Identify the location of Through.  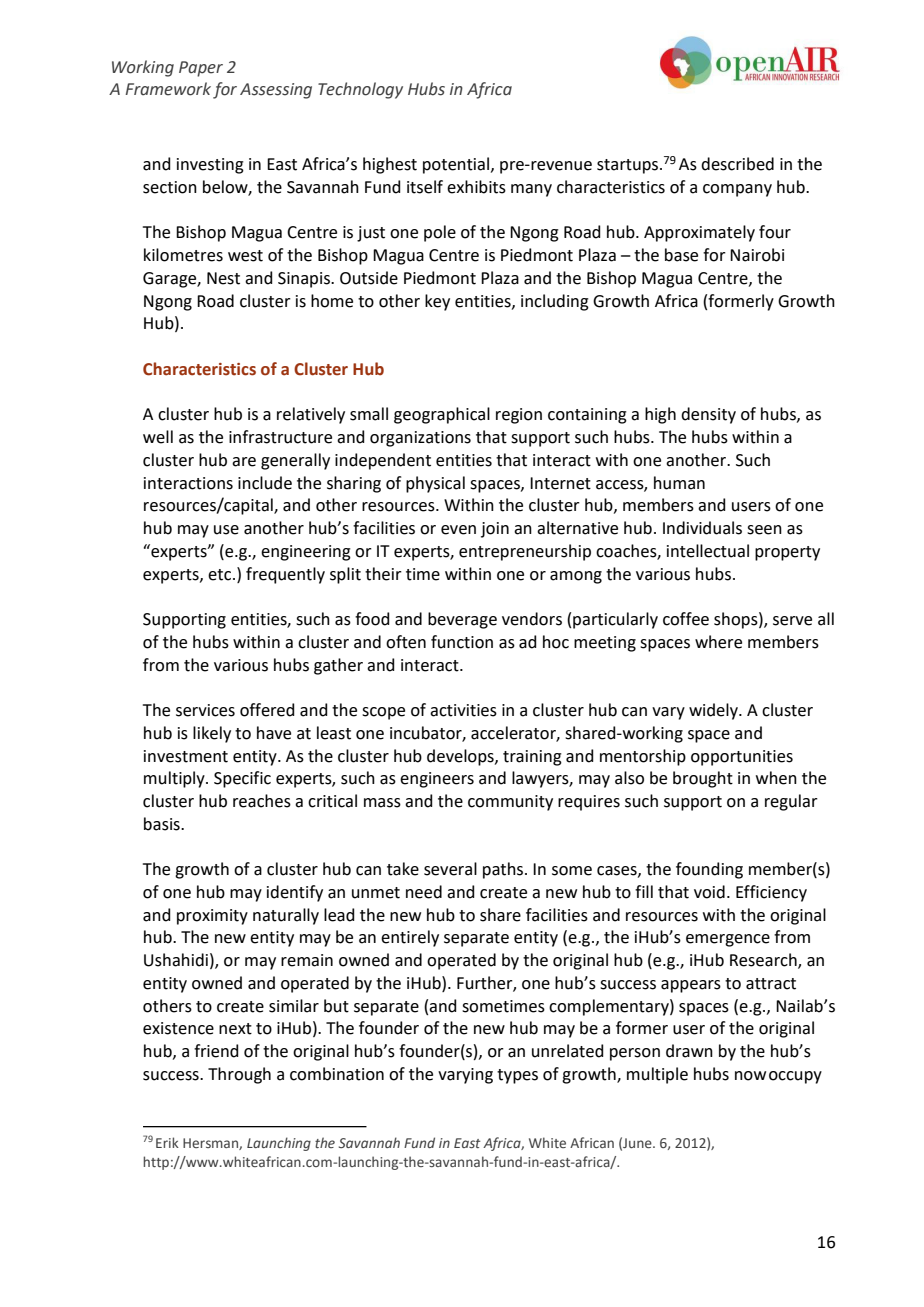
(239, 1075).
